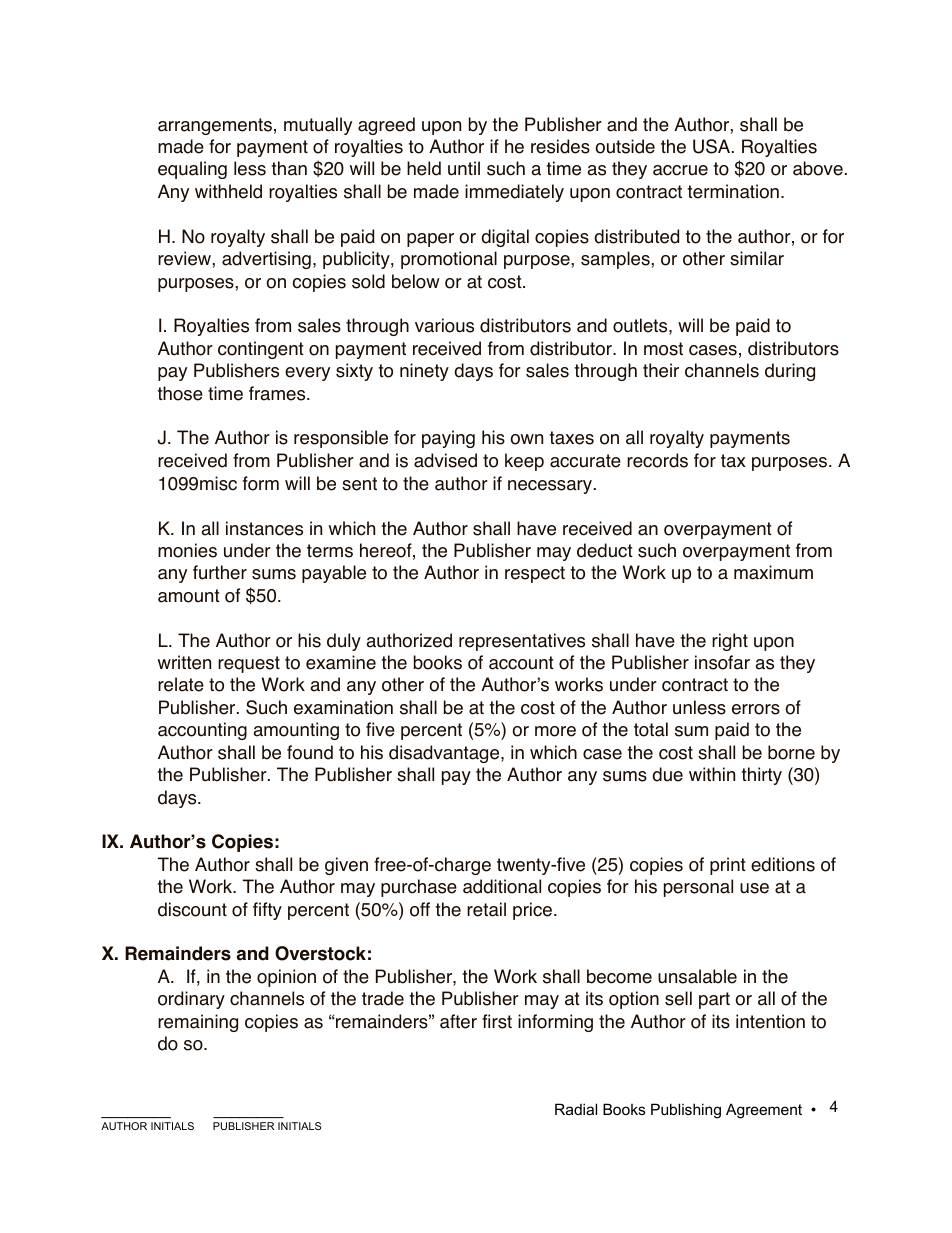  I want to click on records, so click(657, 460).
